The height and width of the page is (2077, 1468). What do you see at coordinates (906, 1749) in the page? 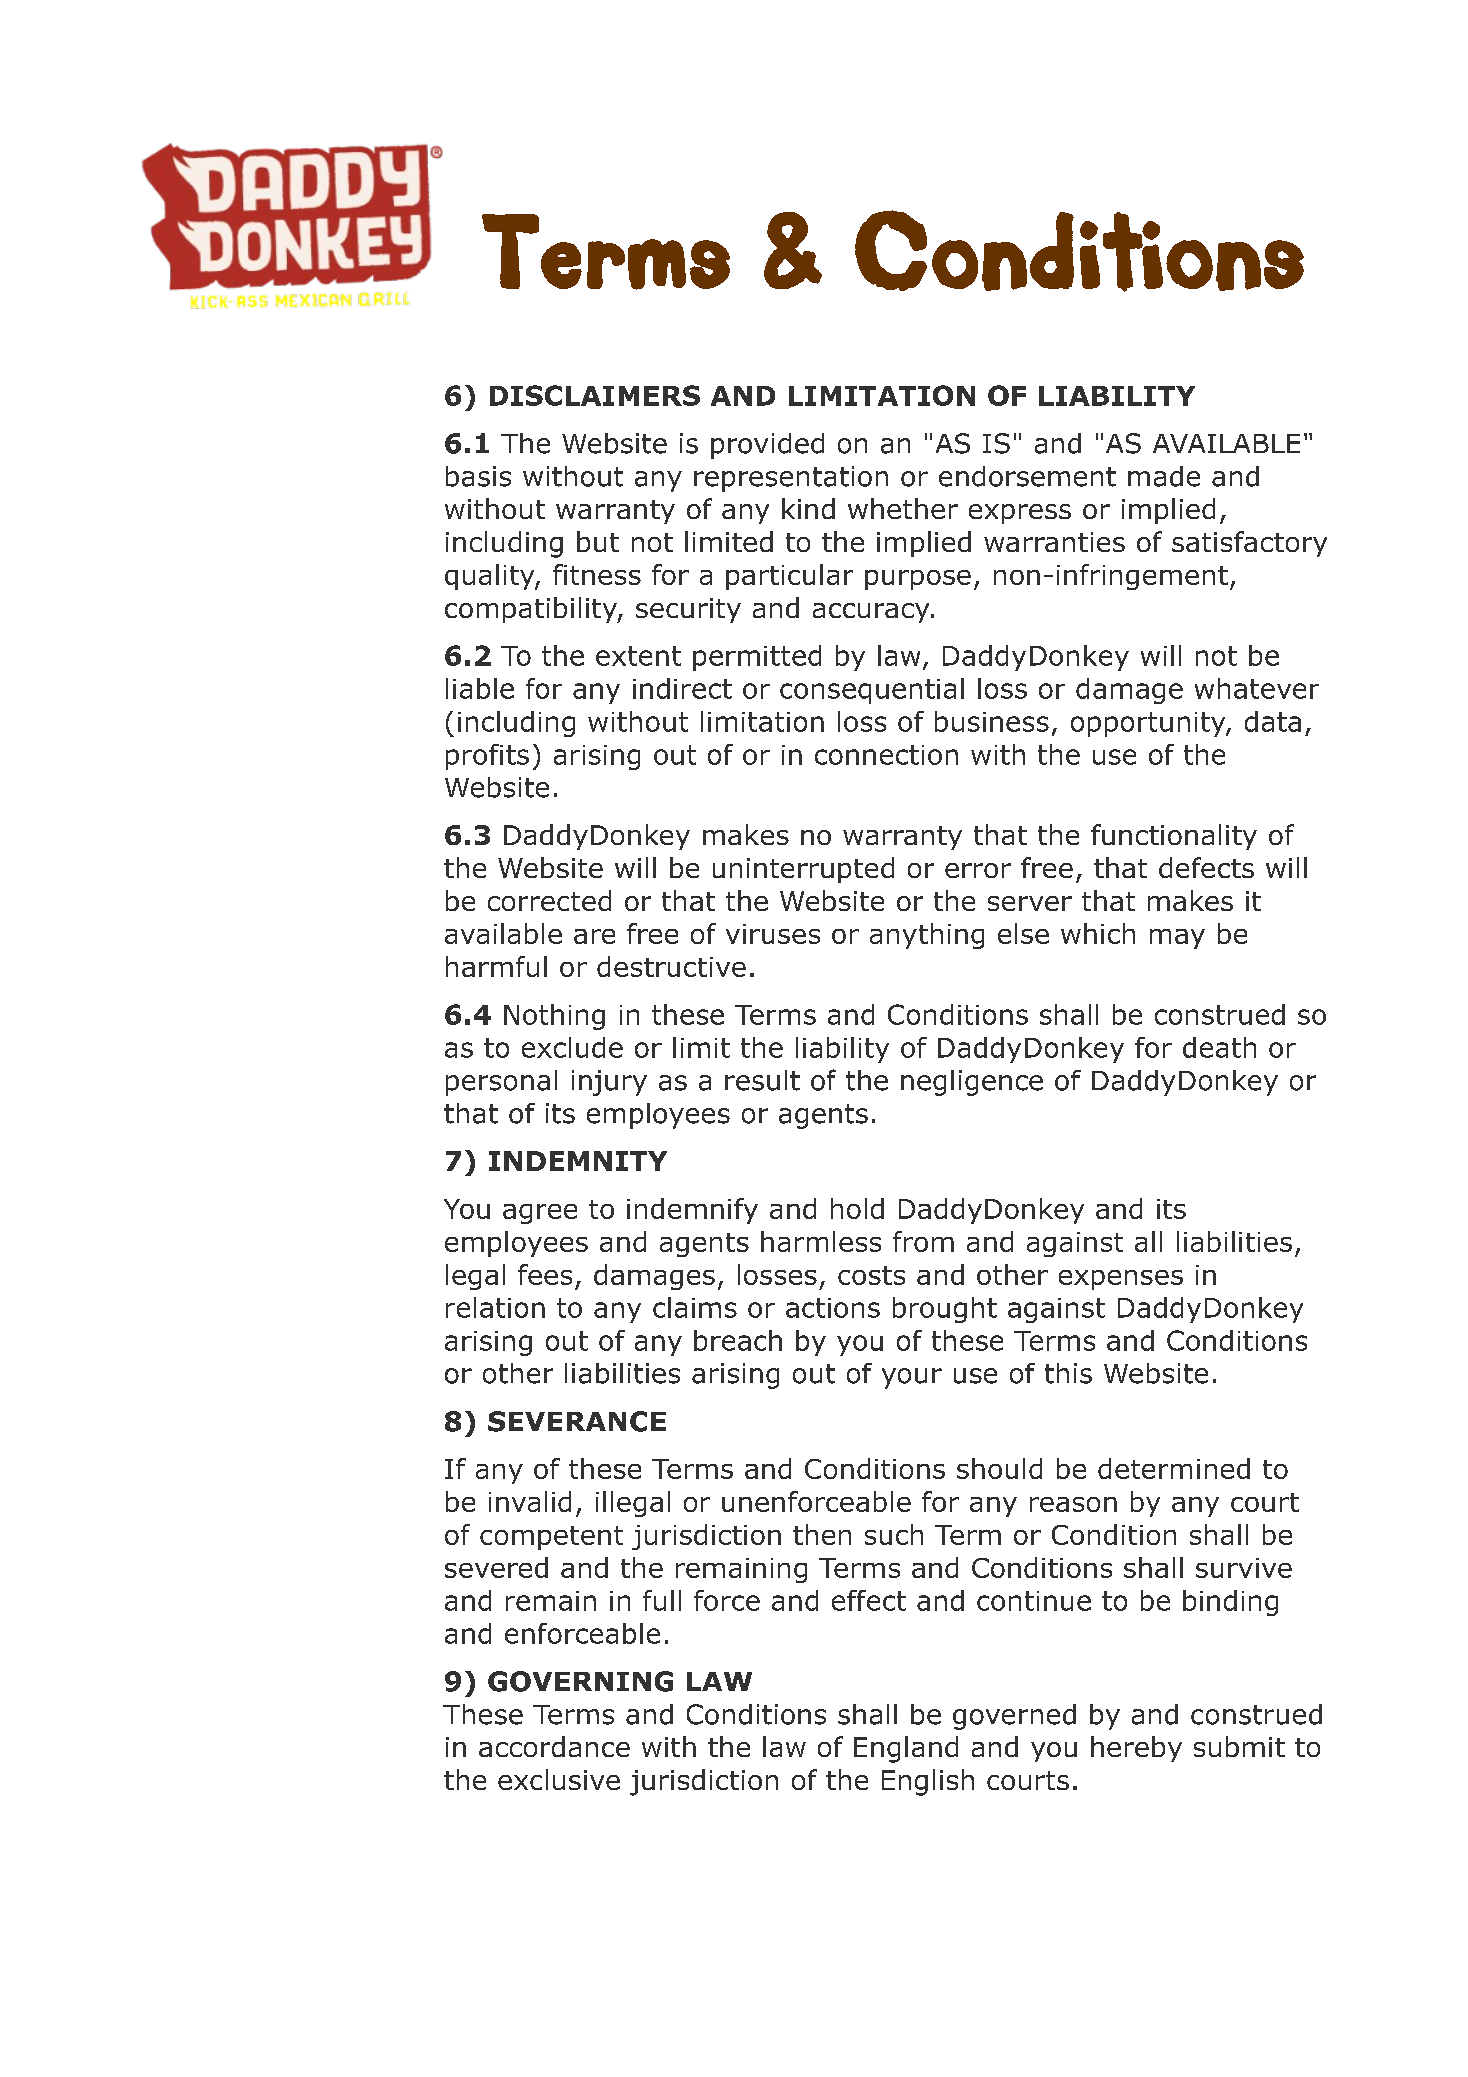
I see `England` at bounding box center [906, 1749].
